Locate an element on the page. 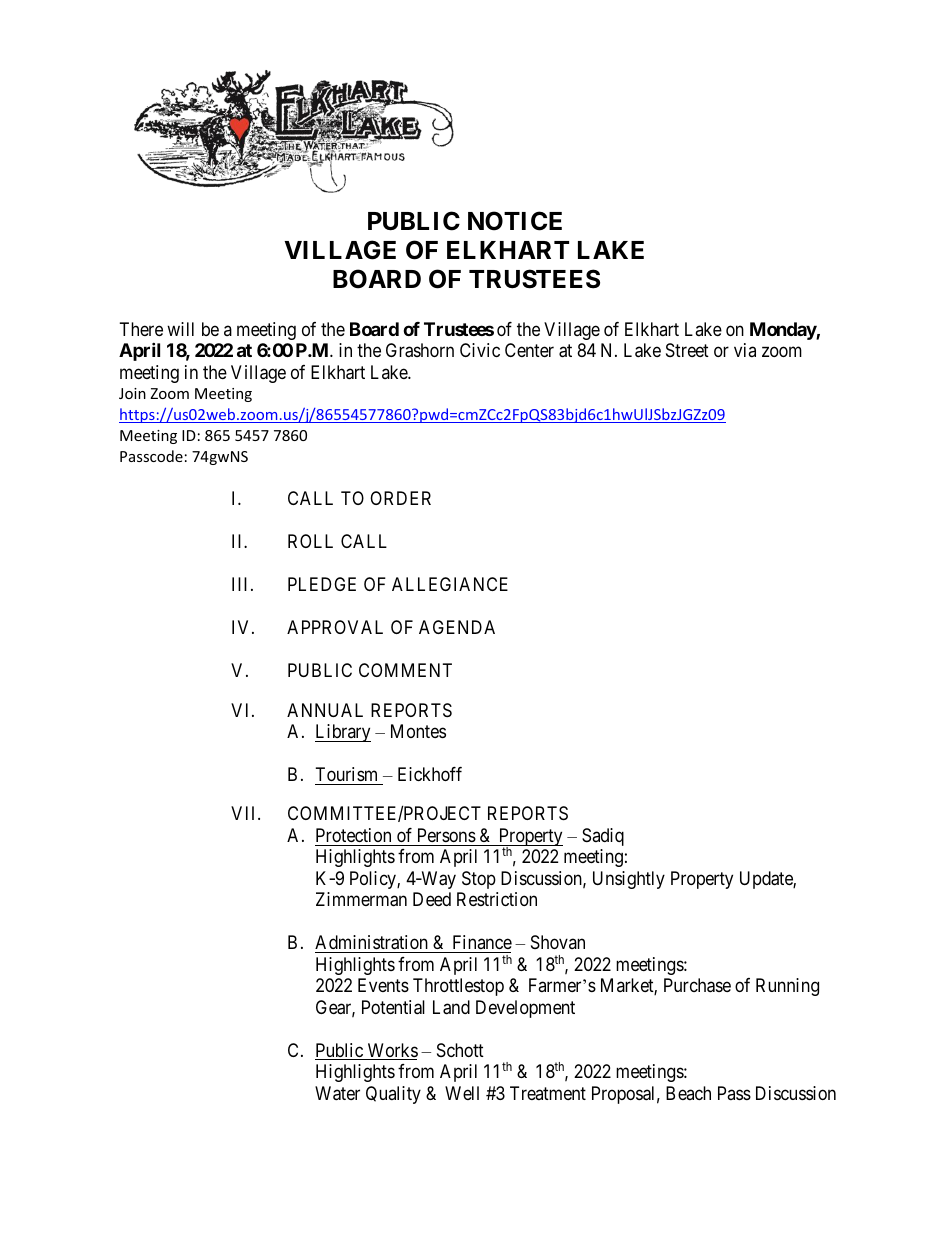  Water is located at coordinates (337, 1093).
